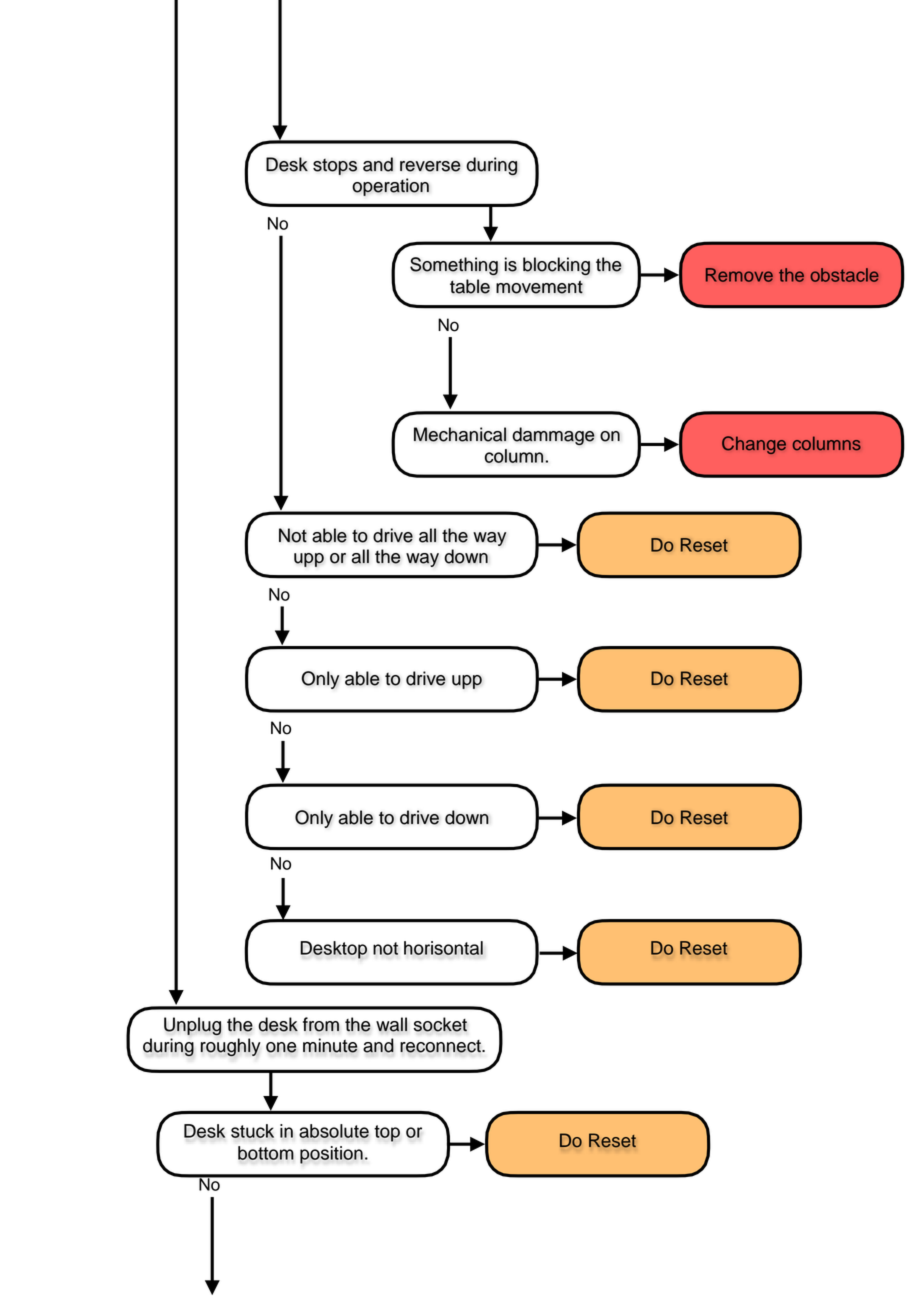  I want to click on Change, so click(754, 445).
